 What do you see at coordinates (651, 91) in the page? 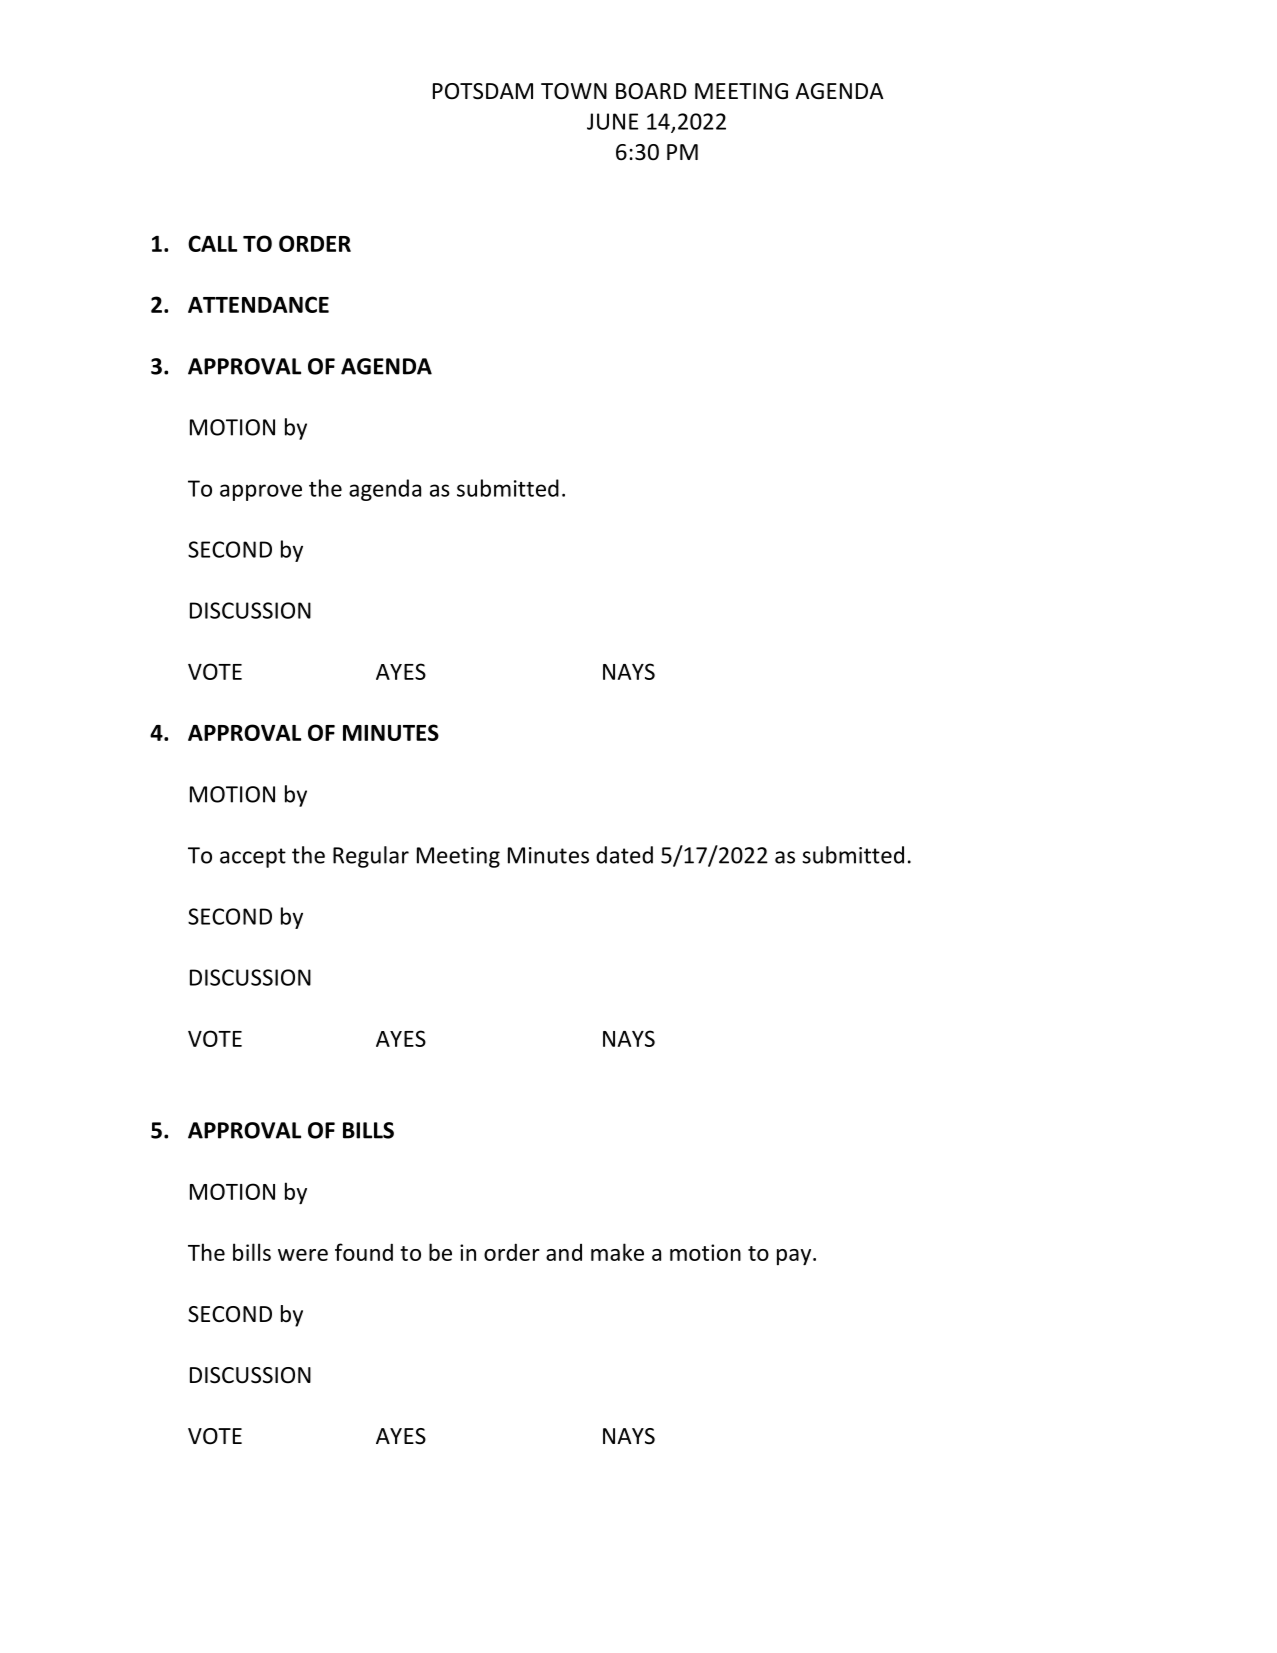
I see `BOARD` at bounding box center [651, 91].
